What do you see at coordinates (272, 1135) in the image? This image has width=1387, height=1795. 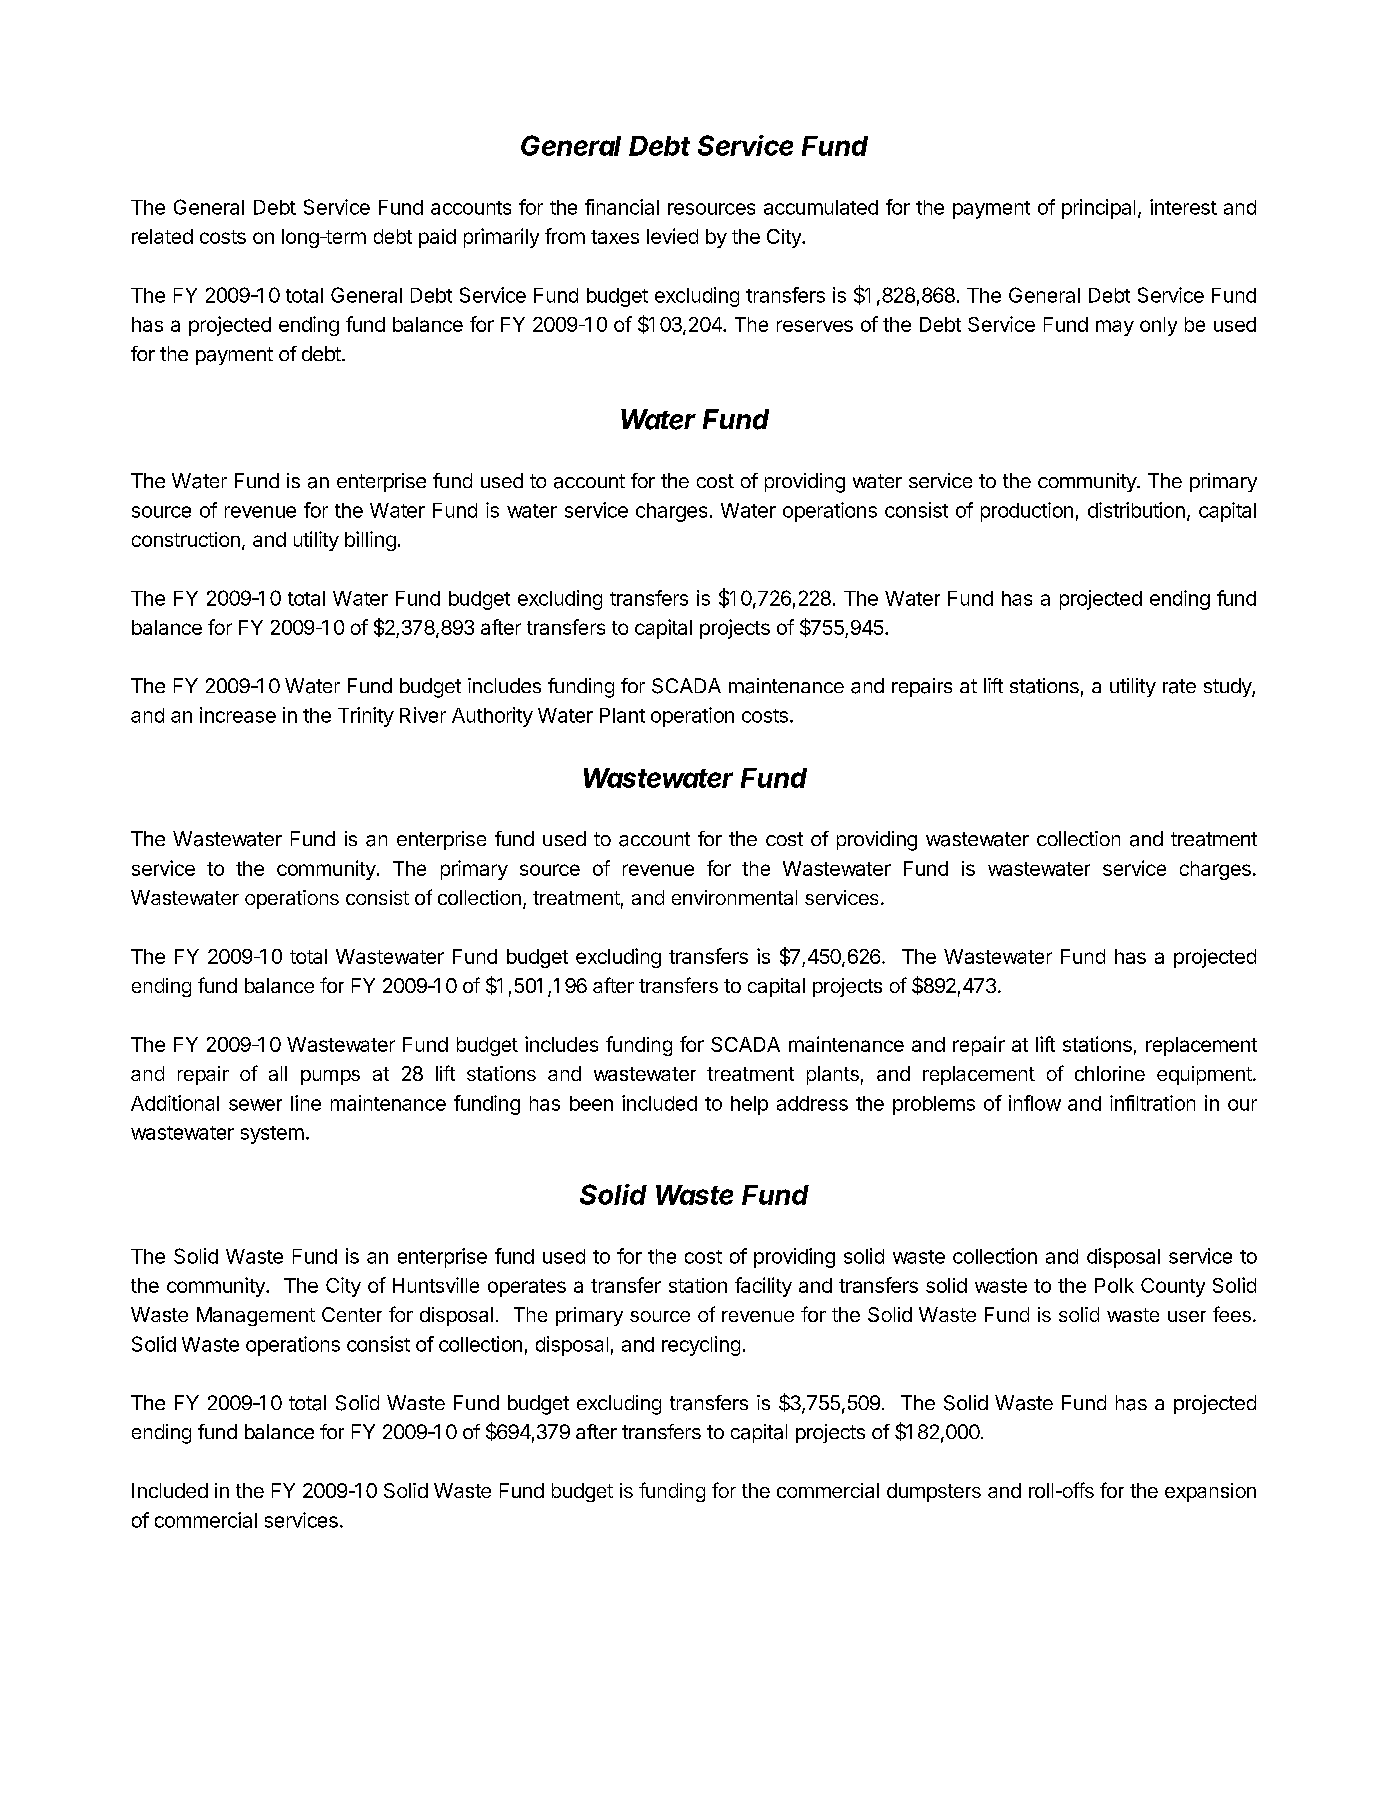 I see `system` at bounding box center [272, 1135].
